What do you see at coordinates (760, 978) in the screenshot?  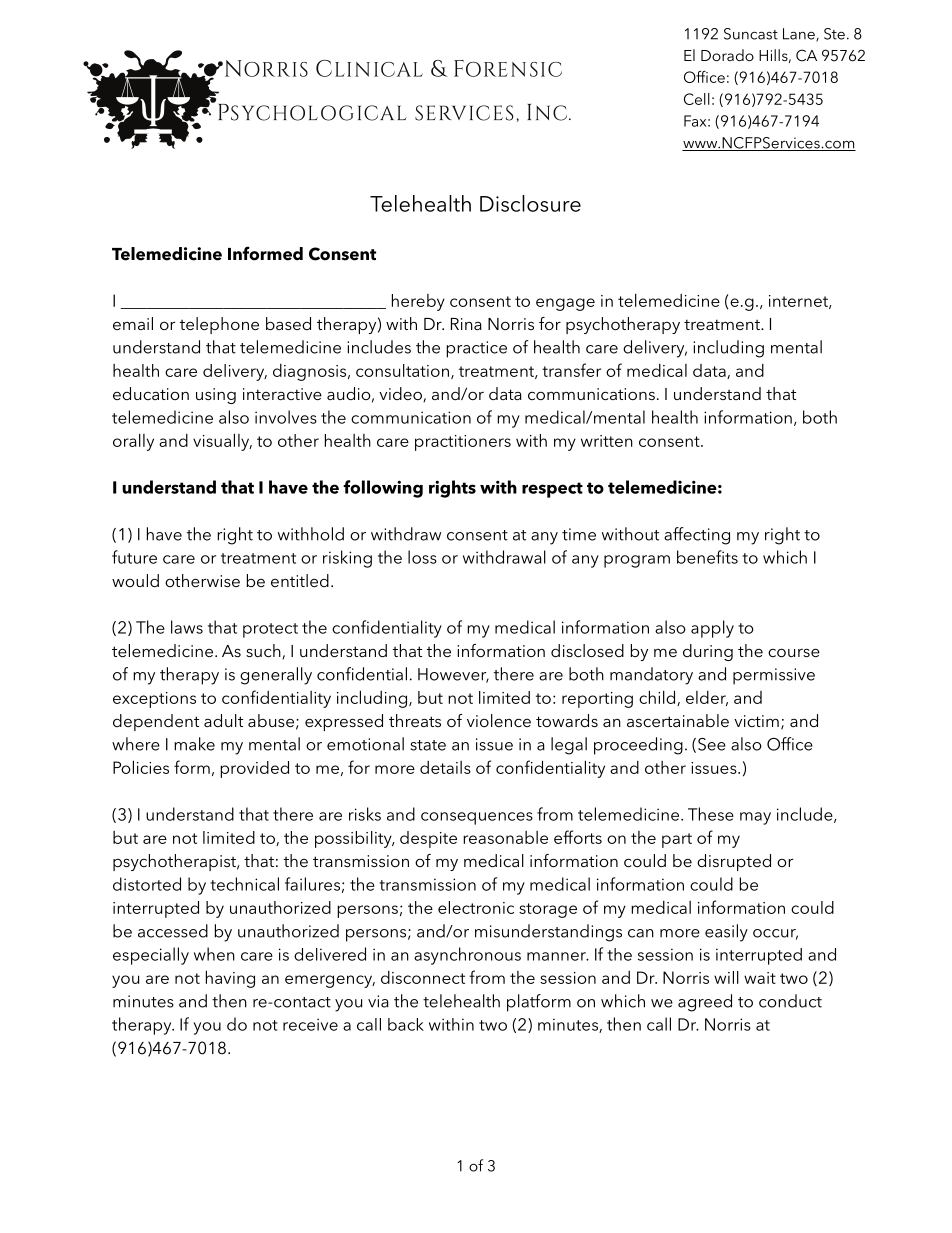 I see `wait` at bounding box center [760, 978].
